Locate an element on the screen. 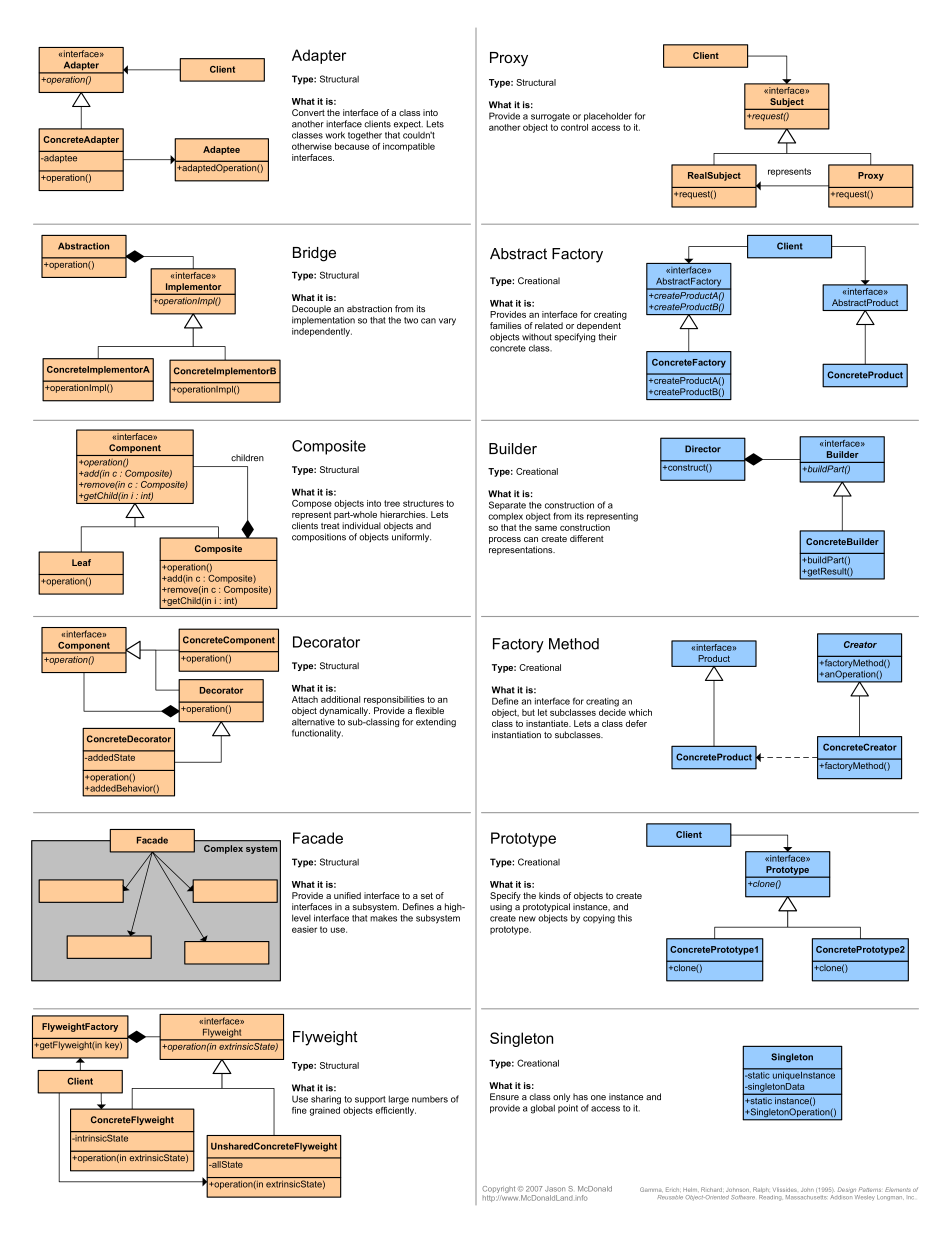  Attach is located at coordinates (305, 699).
